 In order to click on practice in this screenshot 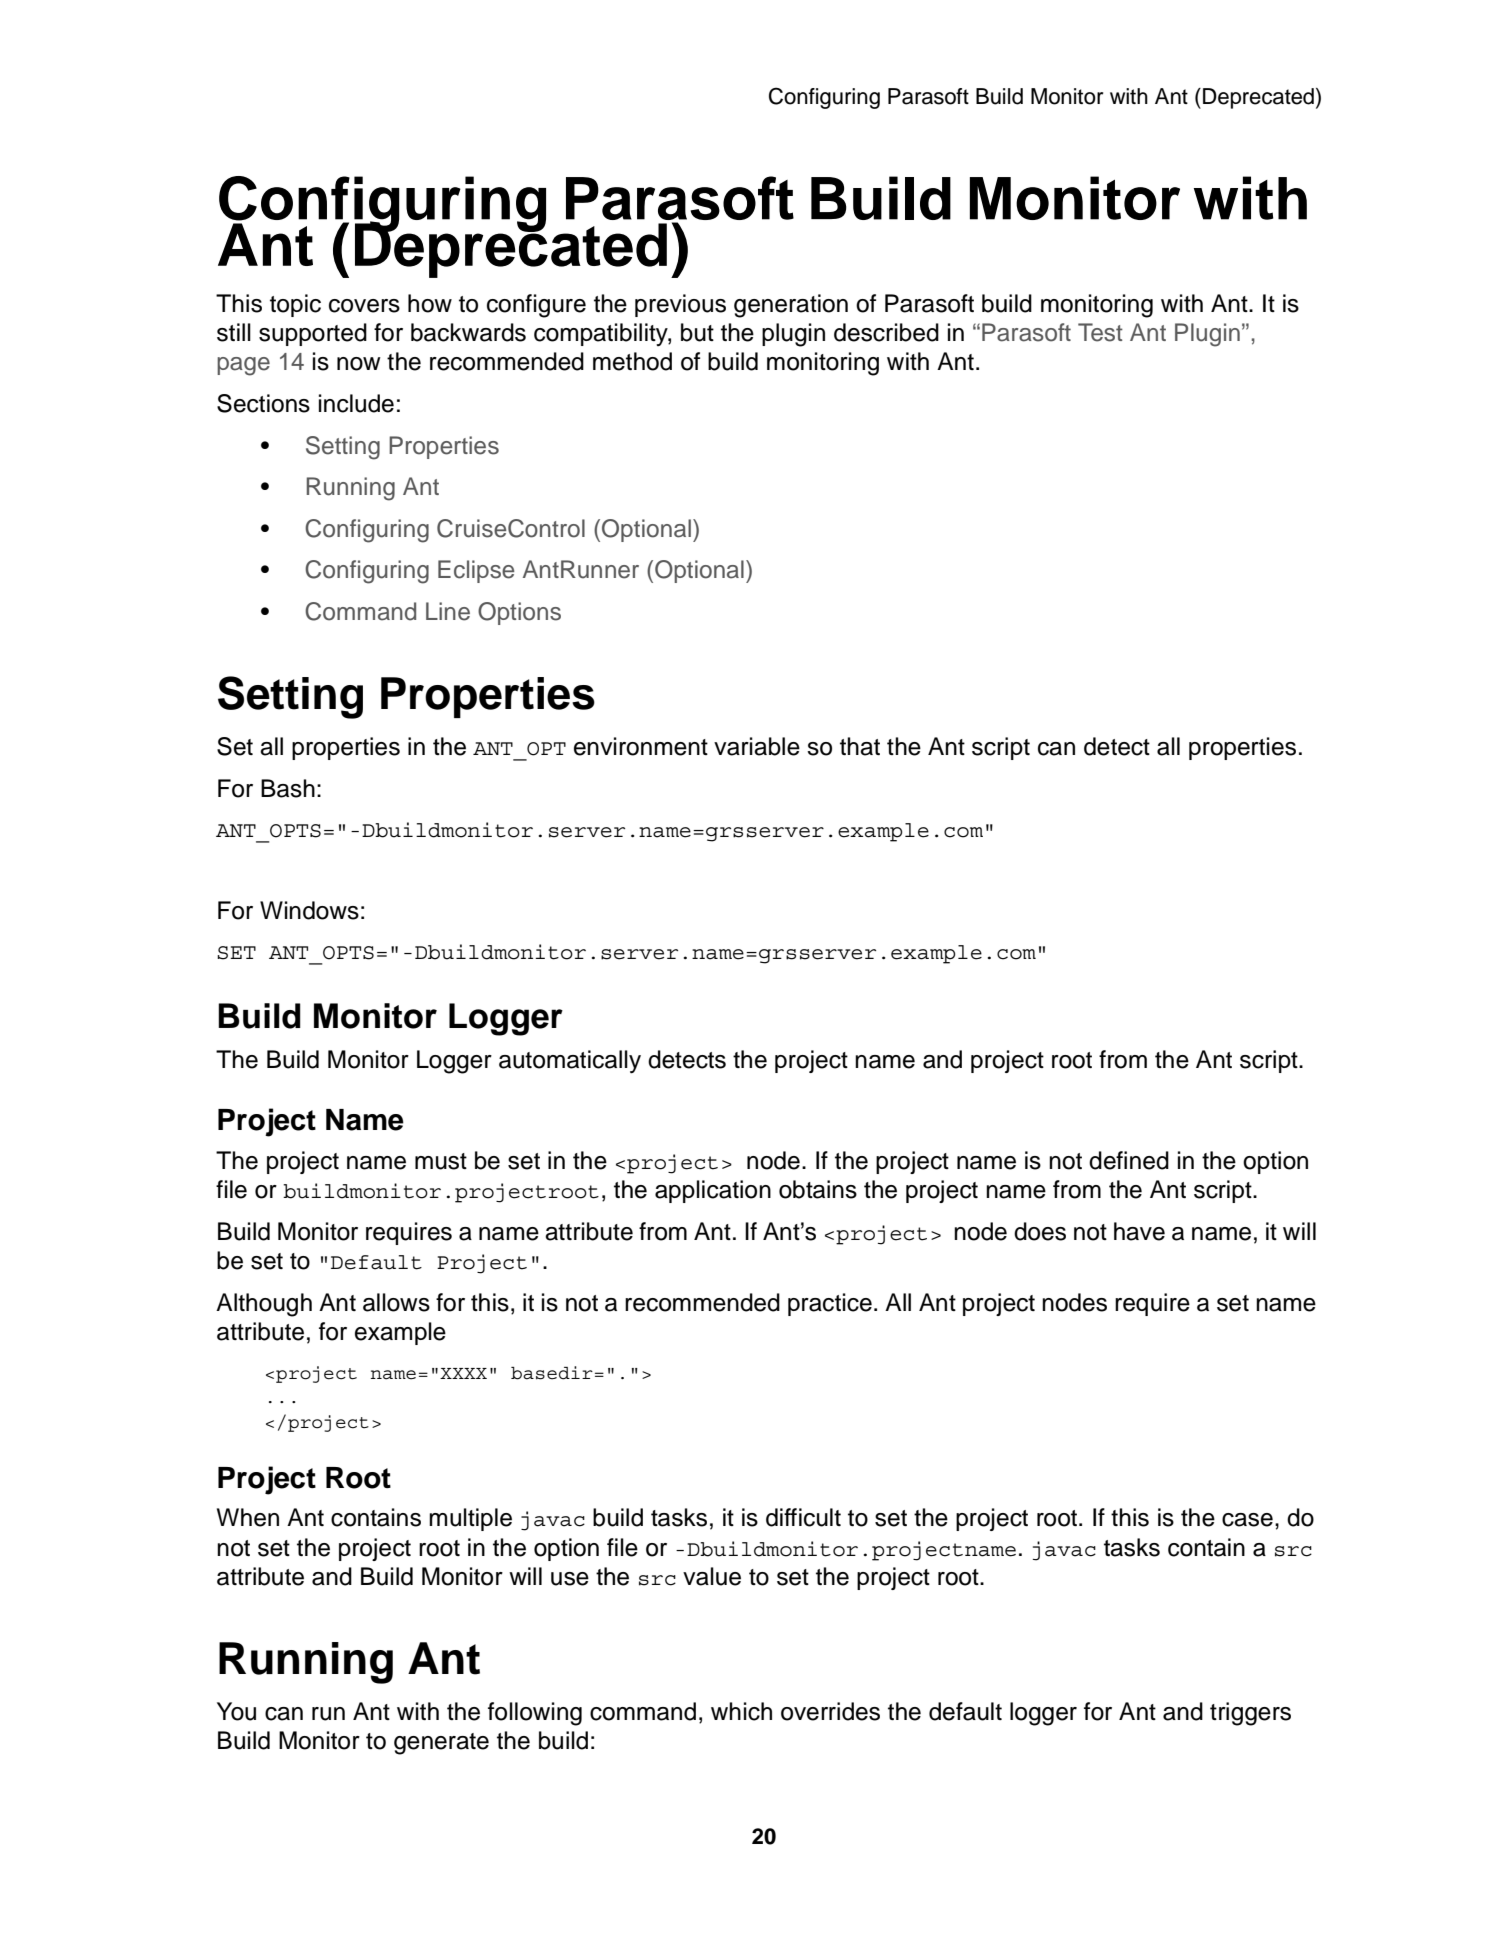, I will do `click(830, 1304)`.
